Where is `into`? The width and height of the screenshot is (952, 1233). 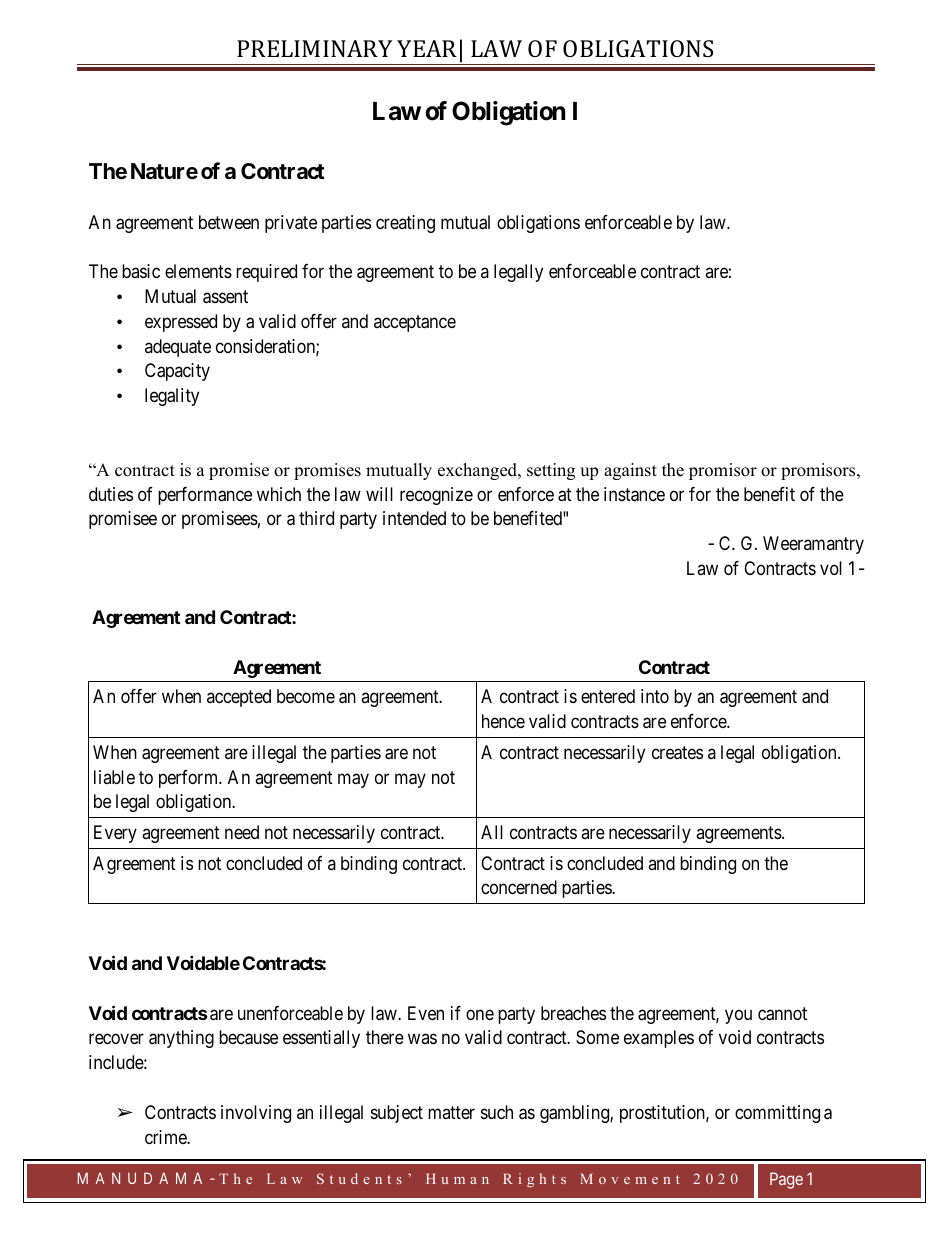
into is located at coordinates (655, 696).
